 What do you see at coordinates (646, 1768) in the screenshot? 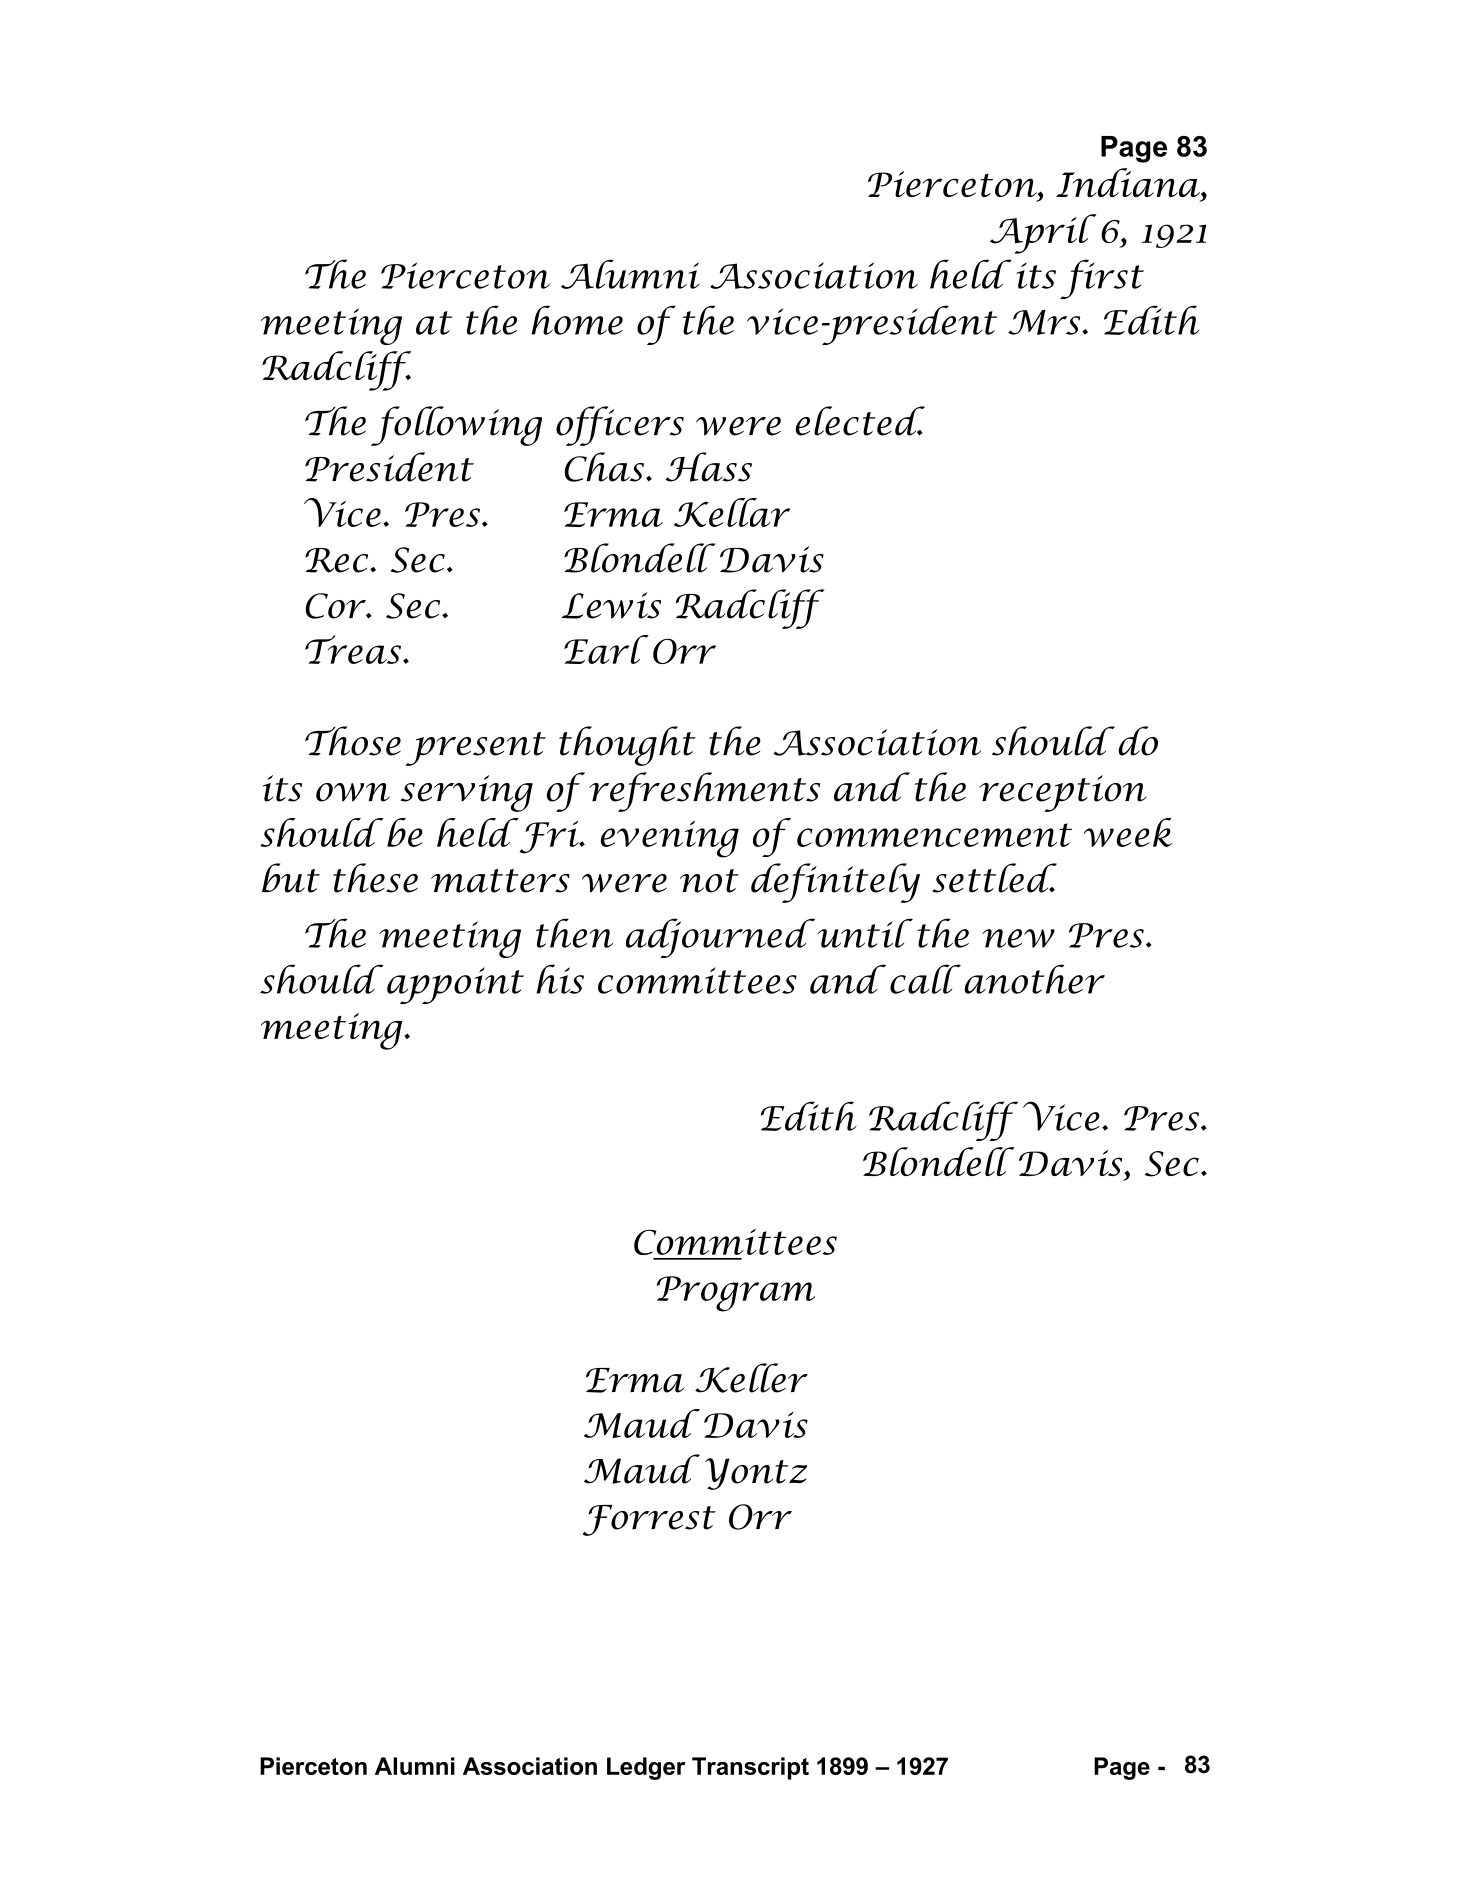
I see `Ledger` at bounding box center [646, 1768].
